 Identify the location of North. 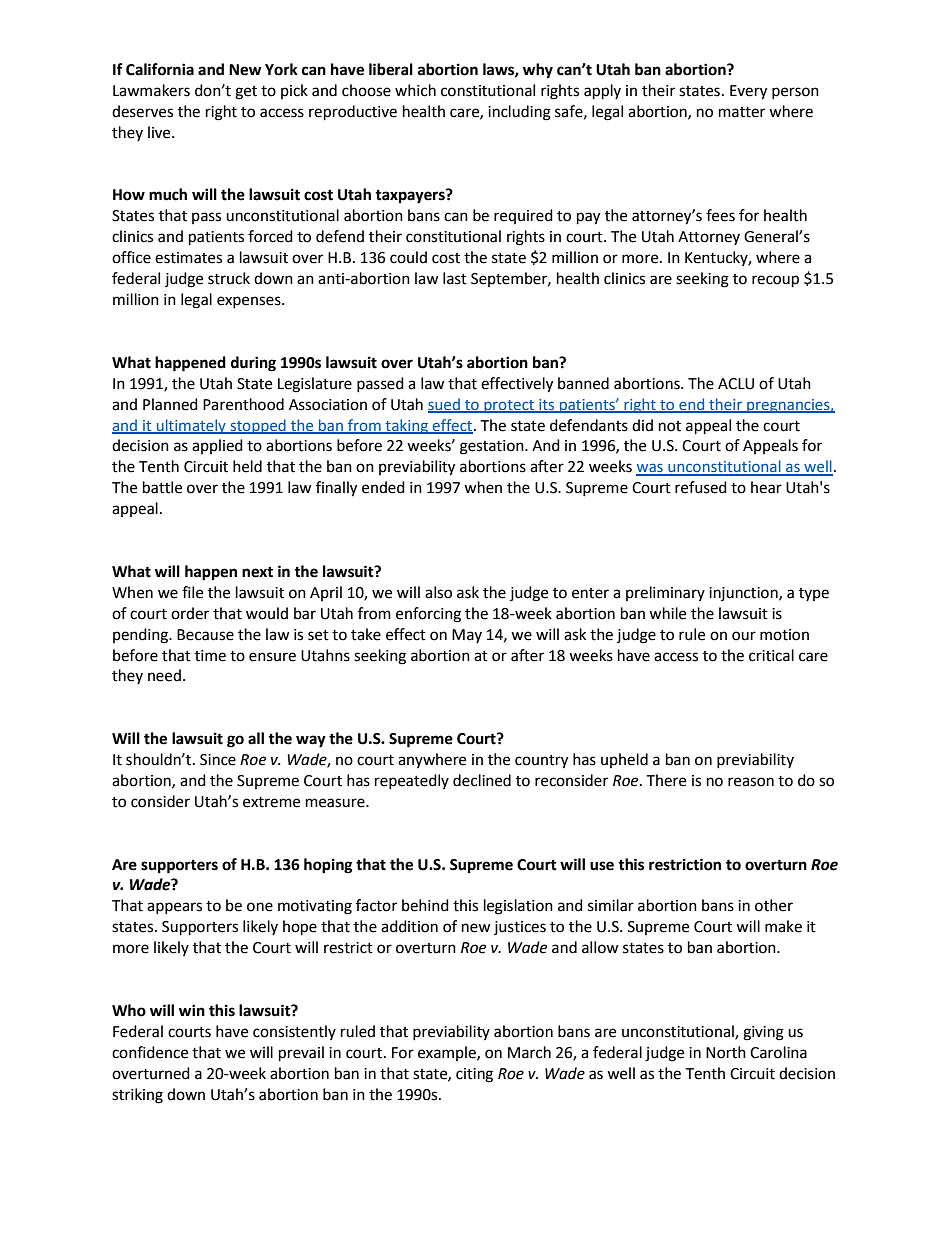
(726, 1052).
